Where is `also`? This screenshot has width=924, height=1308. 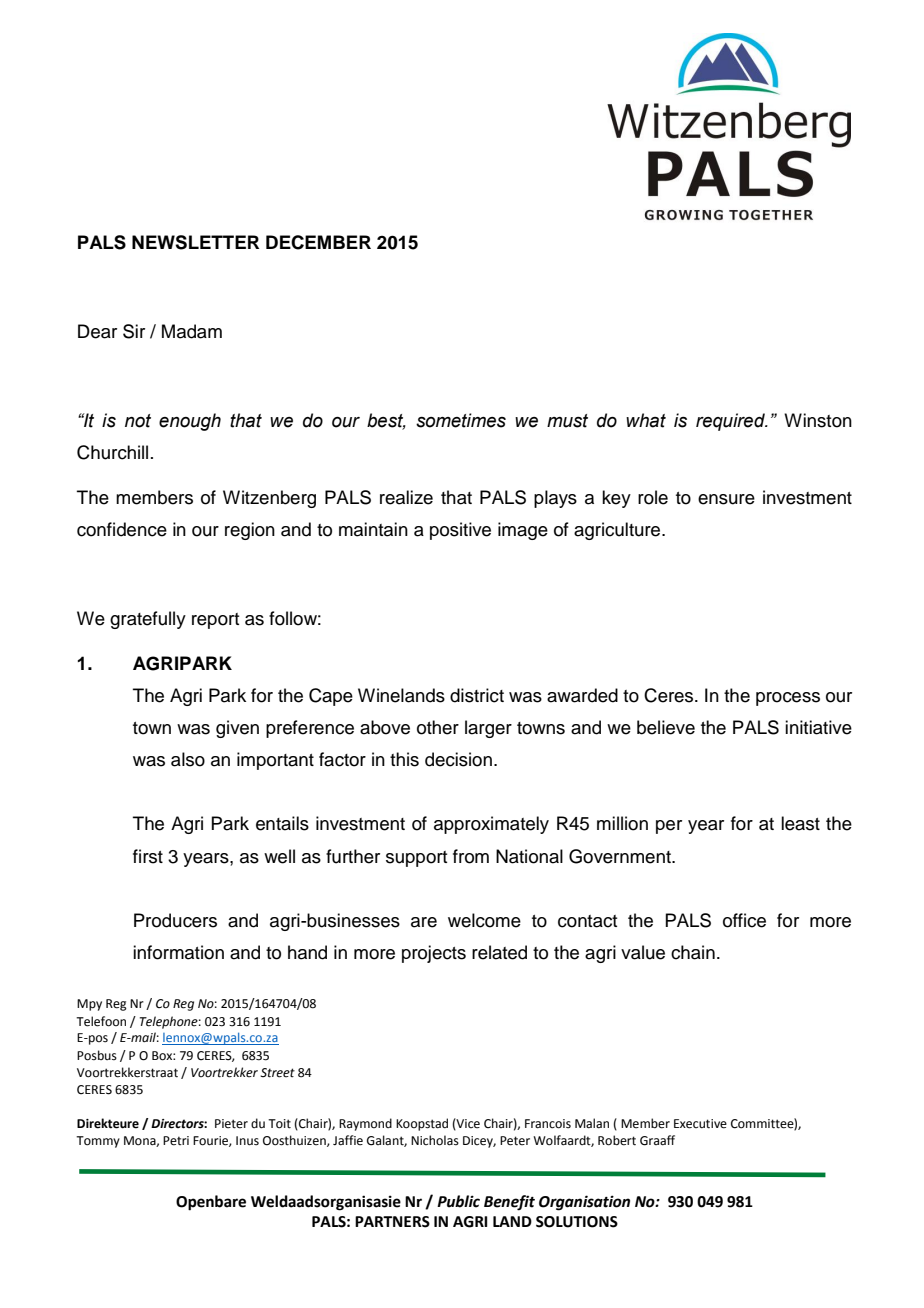 also is located at coordinates (188, 759).
